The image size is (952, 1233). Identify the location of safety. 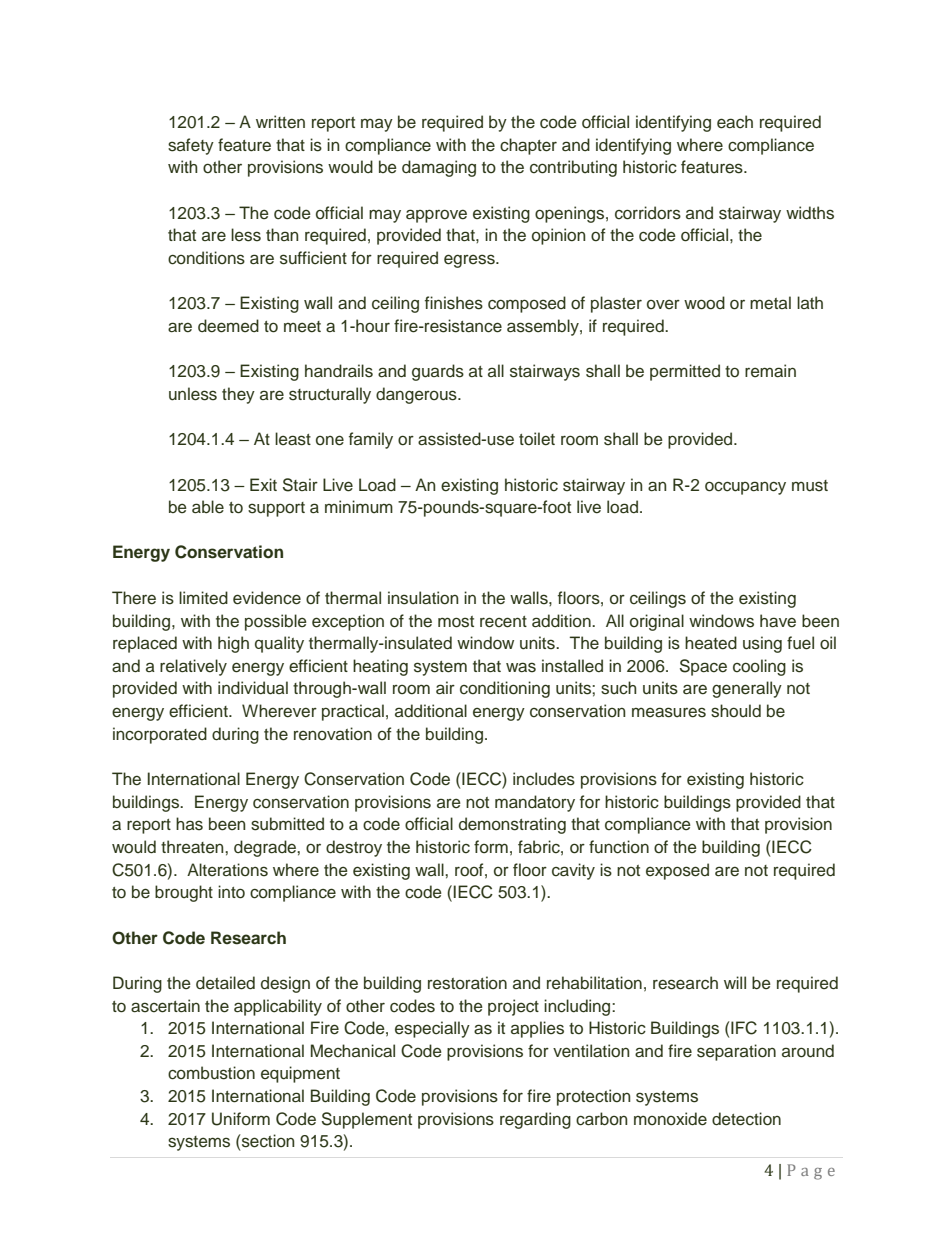
(191, 146).
